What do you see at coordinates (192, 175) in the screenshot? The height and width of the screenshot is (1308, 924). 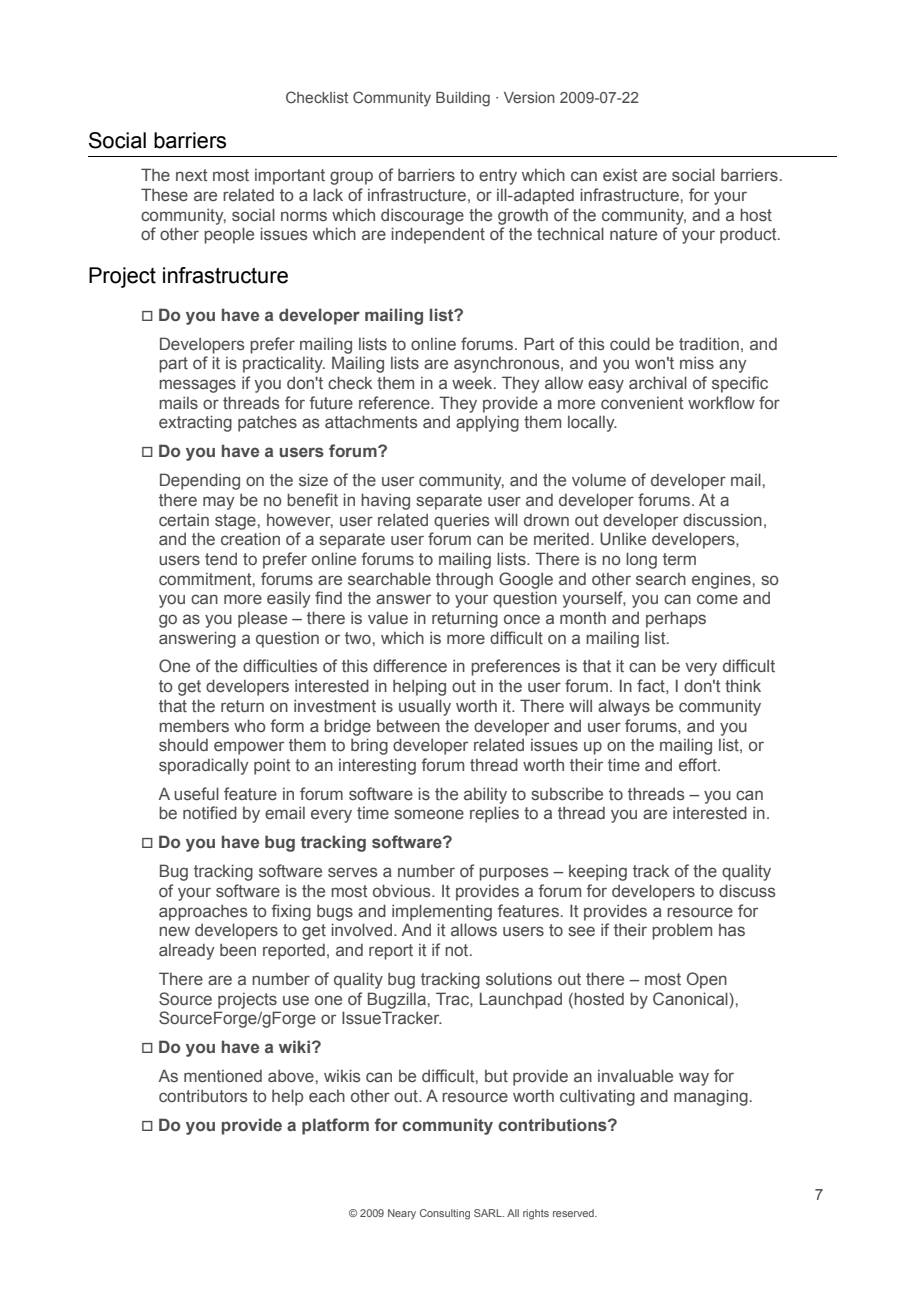 I see `next` at bounding box center [192, 175].
